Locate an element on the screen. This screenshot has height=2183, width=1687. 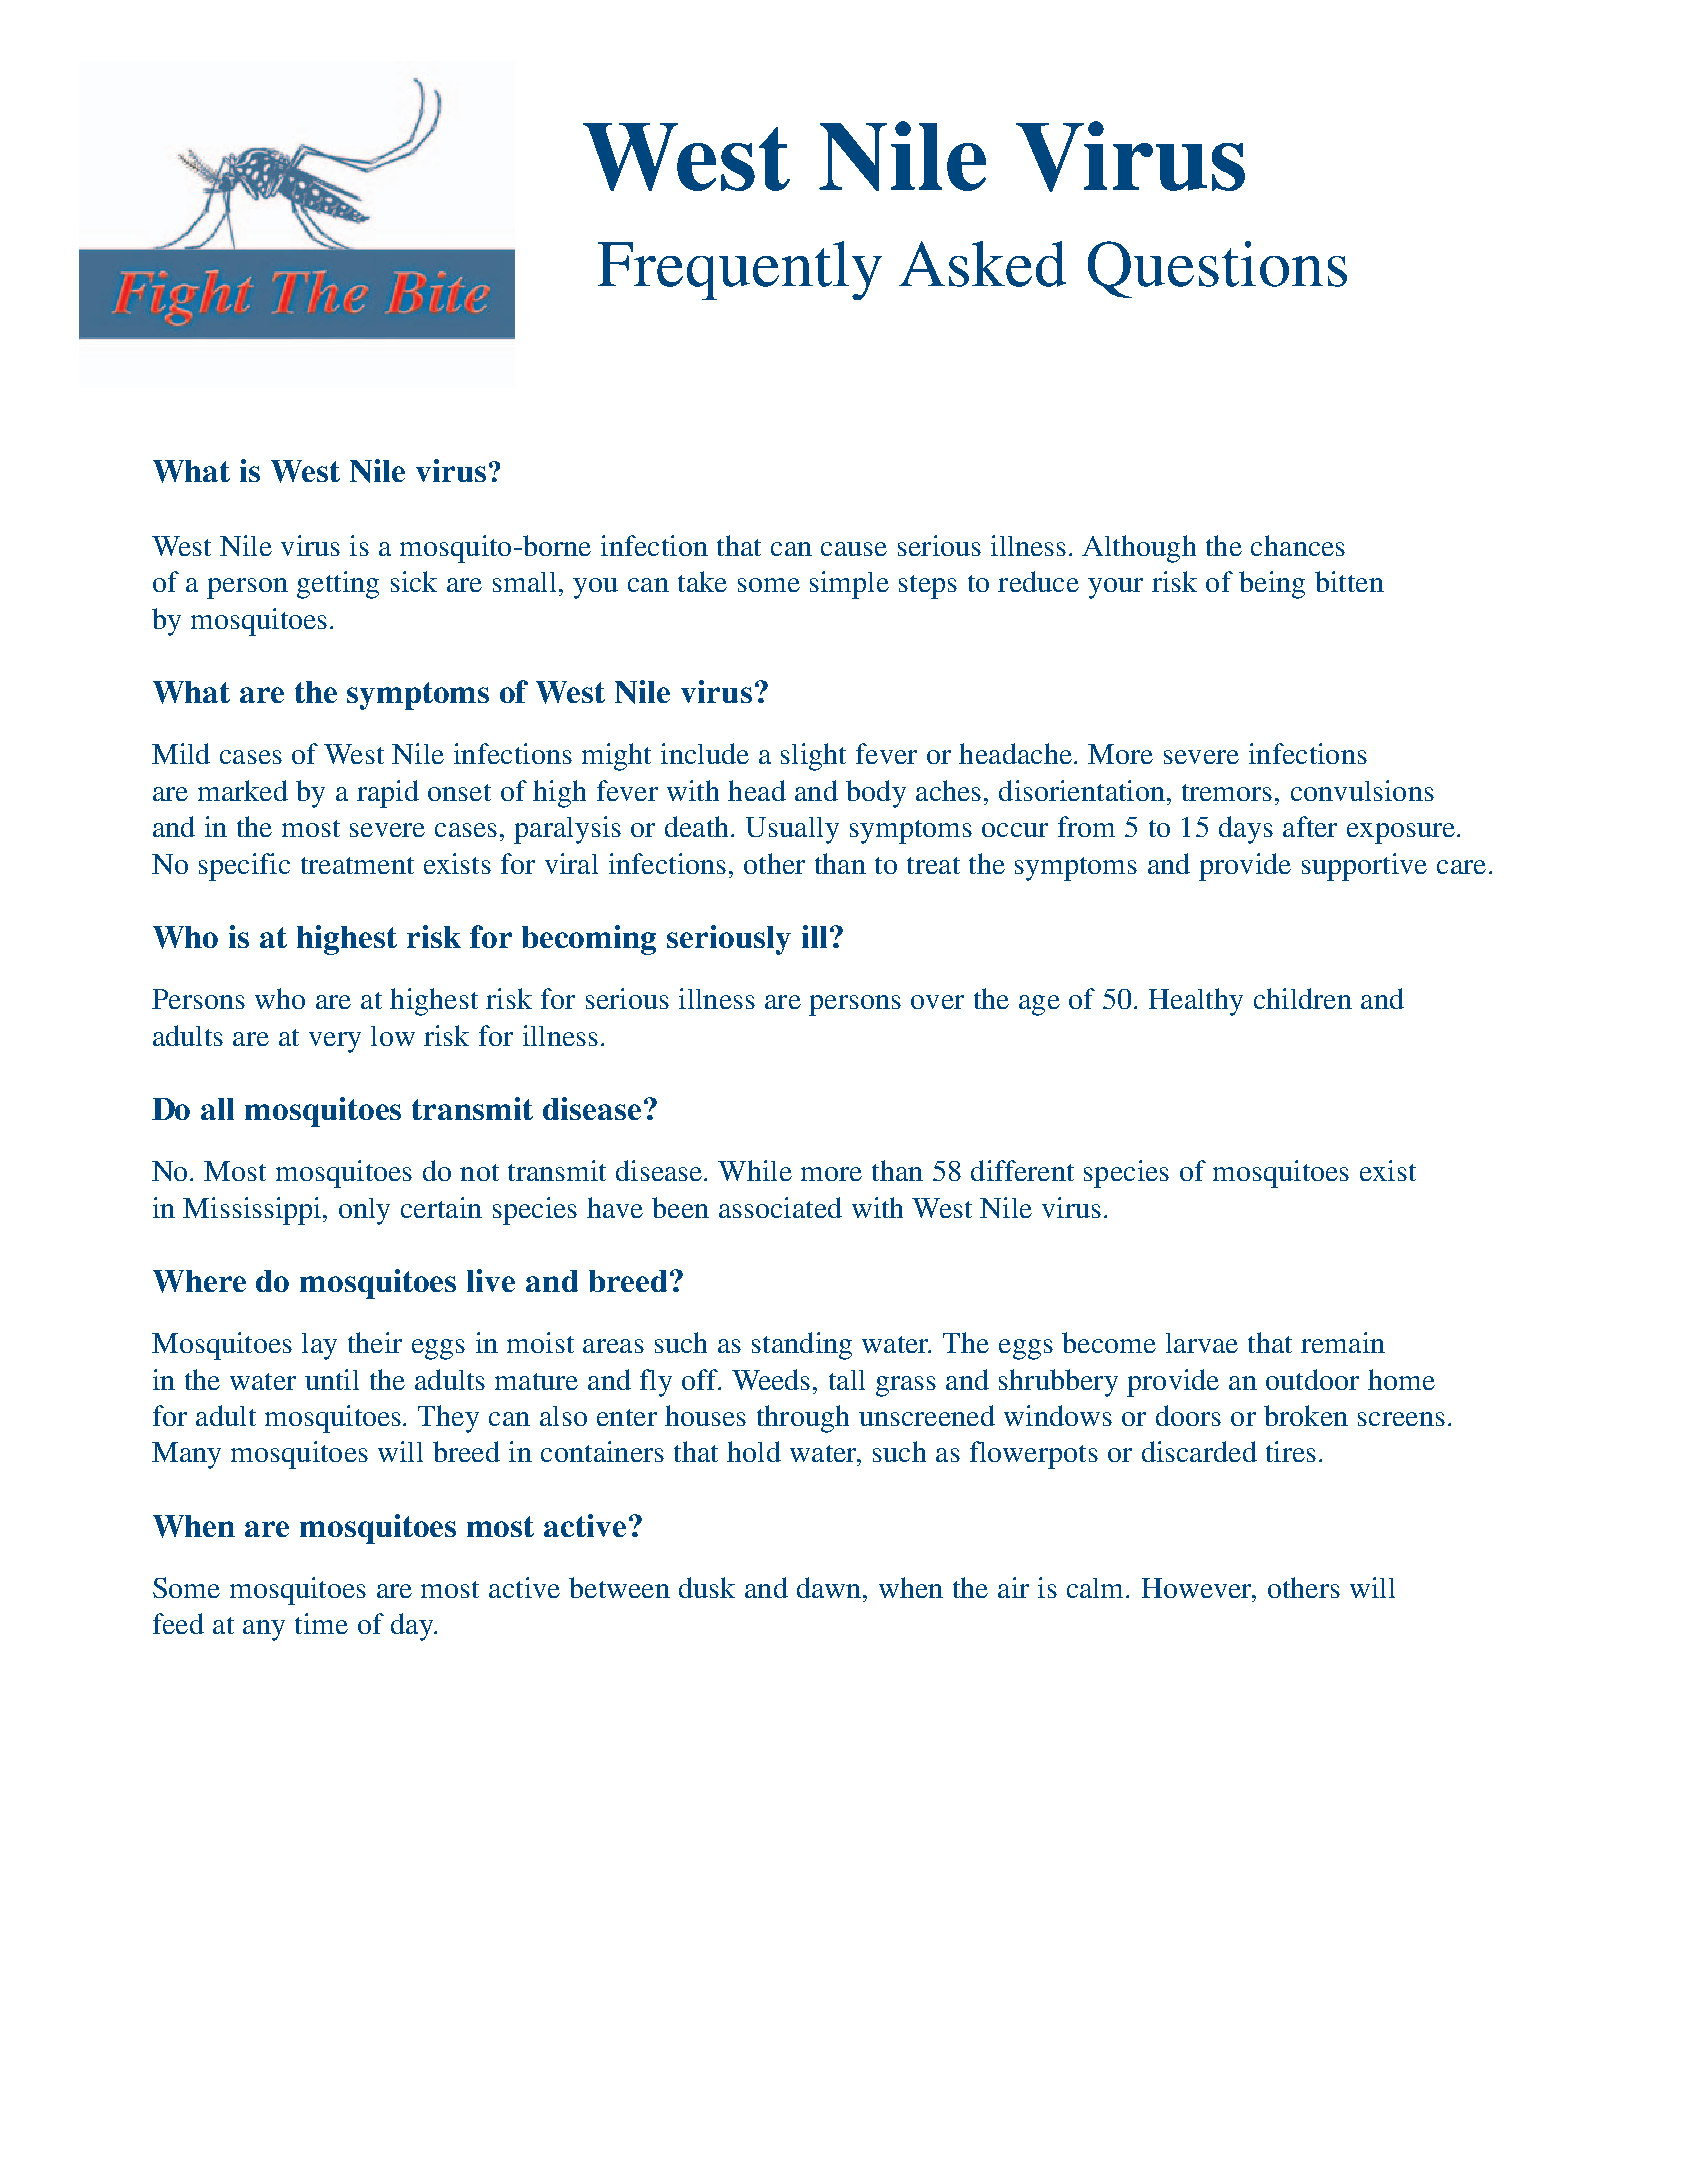
different is located at coordinates (1022, 1170).
